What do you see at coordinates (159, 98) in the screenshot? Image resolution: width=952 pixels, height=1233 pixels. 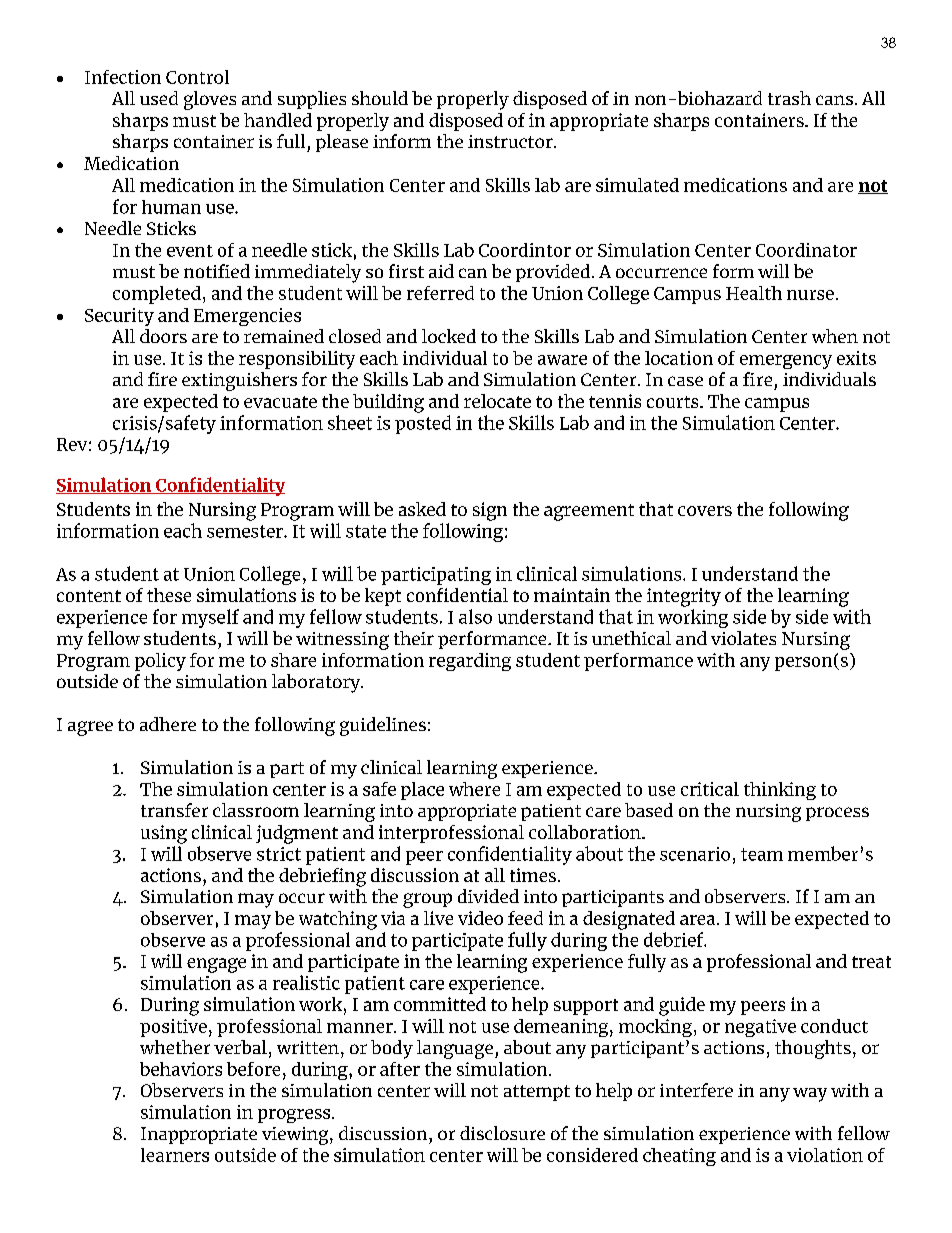 I see `used` at bounding box center [159, 98].
